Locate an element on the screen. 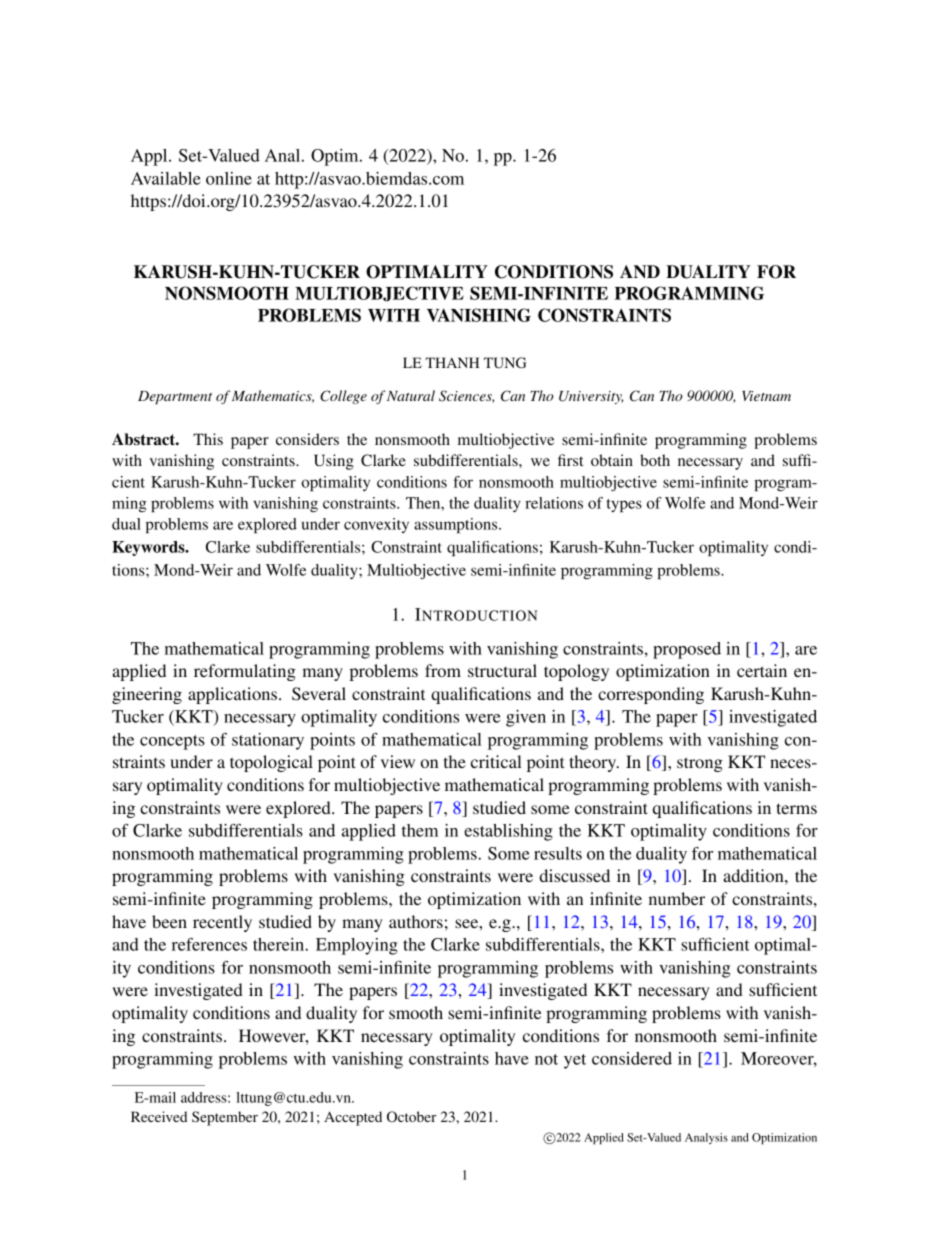 The height and width of the screenshot is (1233, 952). THANH is located at coordinates (452, 362).
